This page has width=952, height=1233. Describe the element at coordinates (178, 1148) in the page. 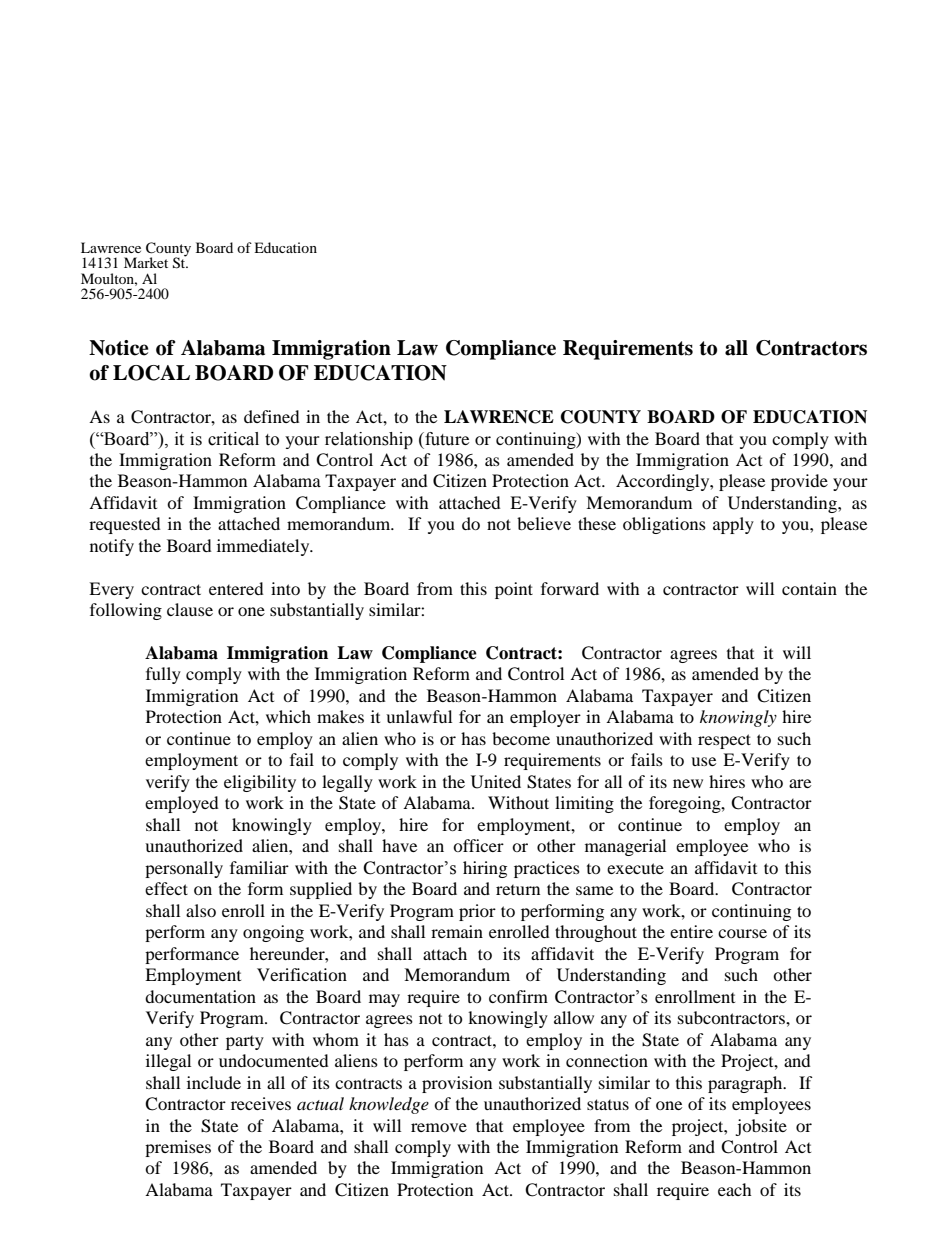

I see `premises` at that location.
